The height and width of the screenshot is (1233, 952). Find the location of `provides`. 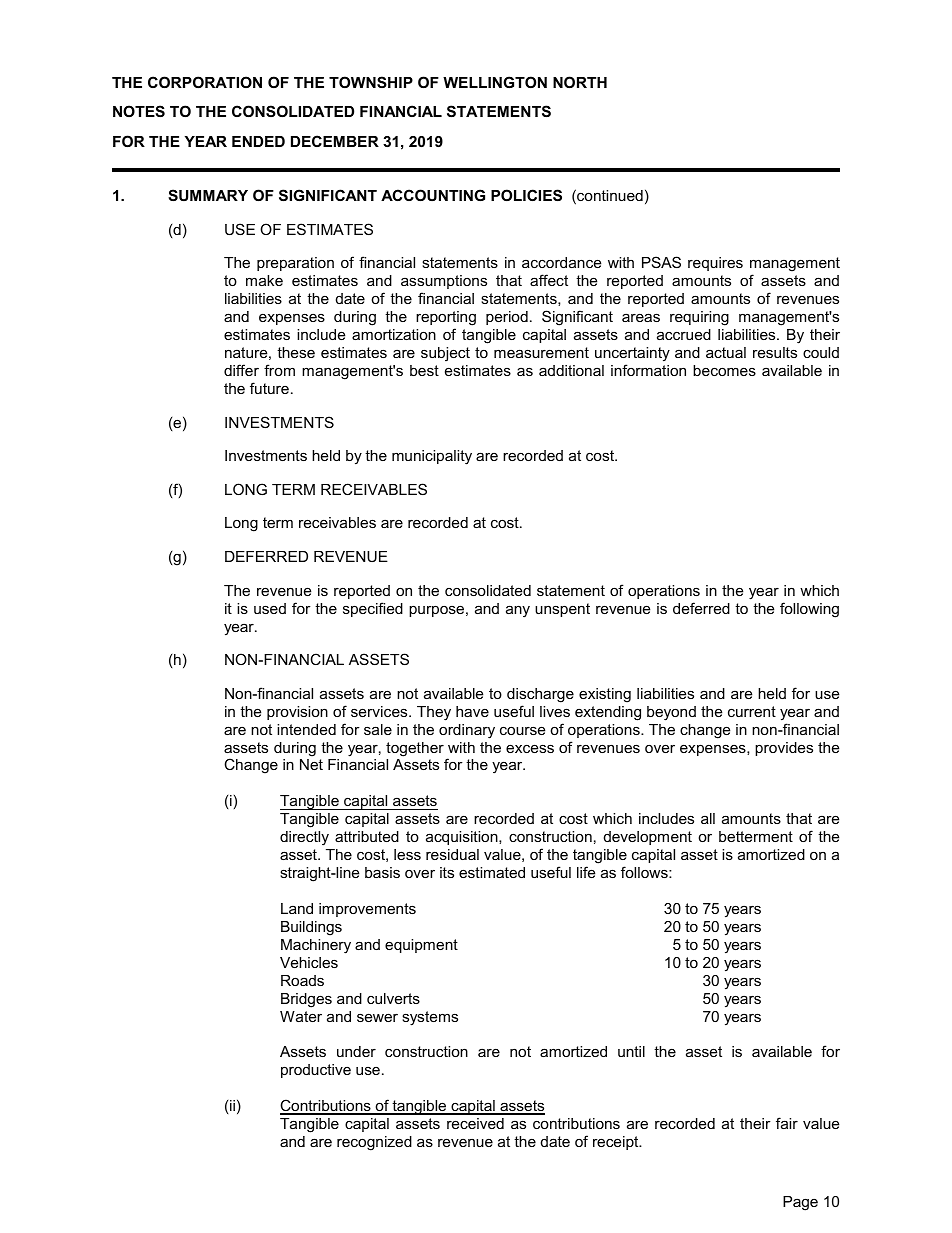

provides is located at coordinates (784, 749).
